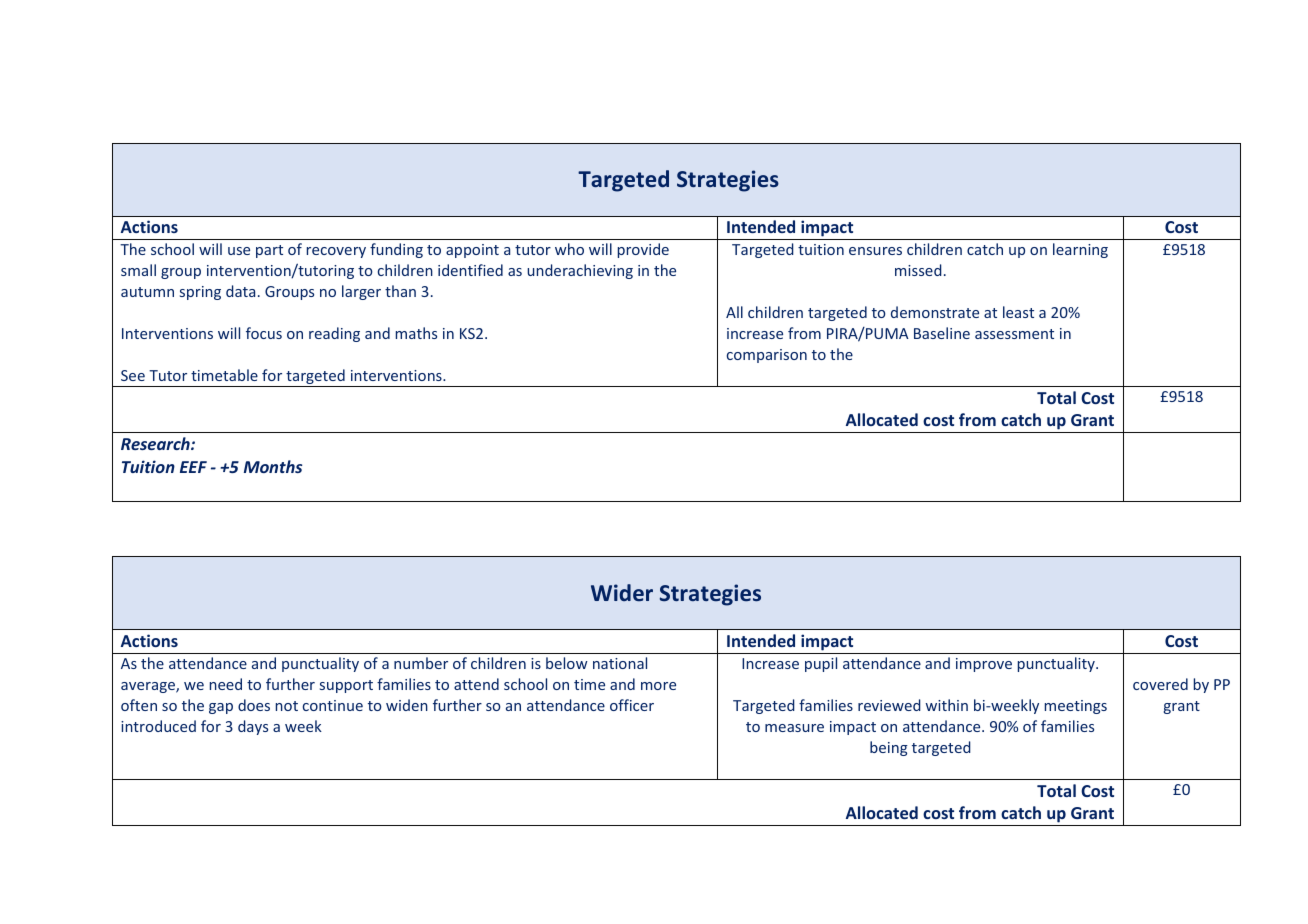 The width and height of the screenshot is (1308, 924). I want to click on provide, so click(643, 250).
